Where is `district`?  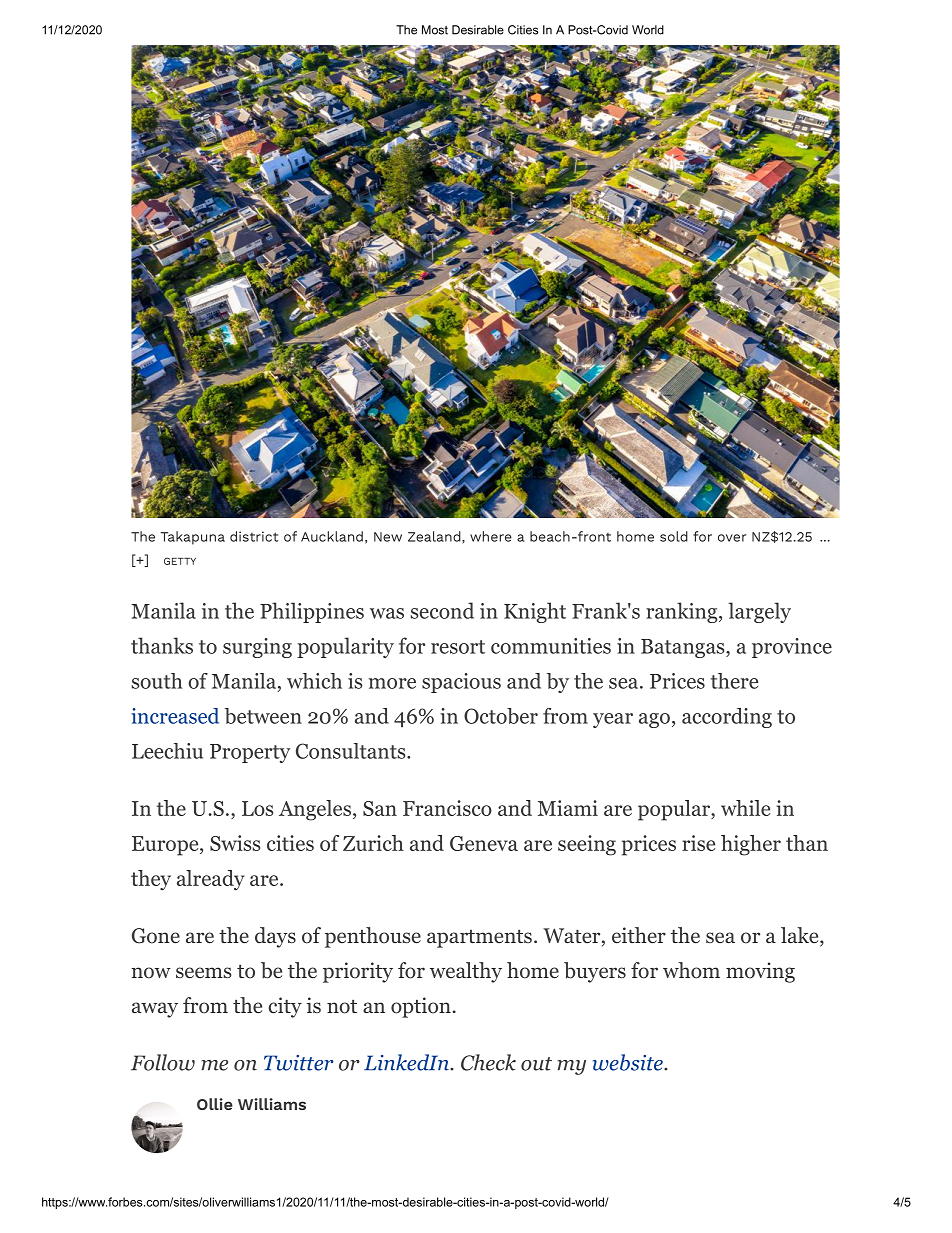 district is located at coordinates (254, 536).
